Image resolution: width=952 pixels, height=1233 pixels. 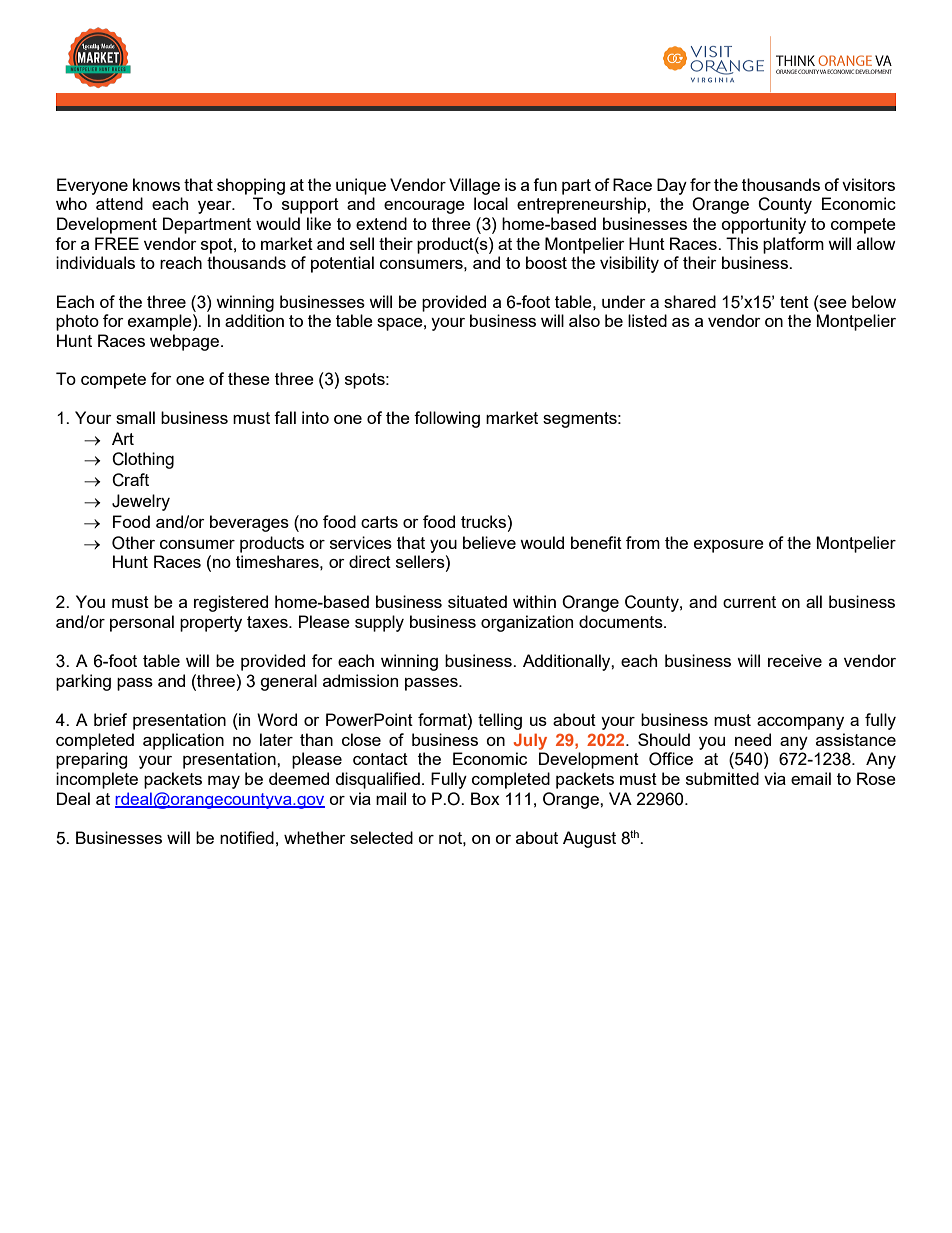 What do you see at coordinates (135, 417) in the document?
I see `small` at bounding box center [135, 417].
